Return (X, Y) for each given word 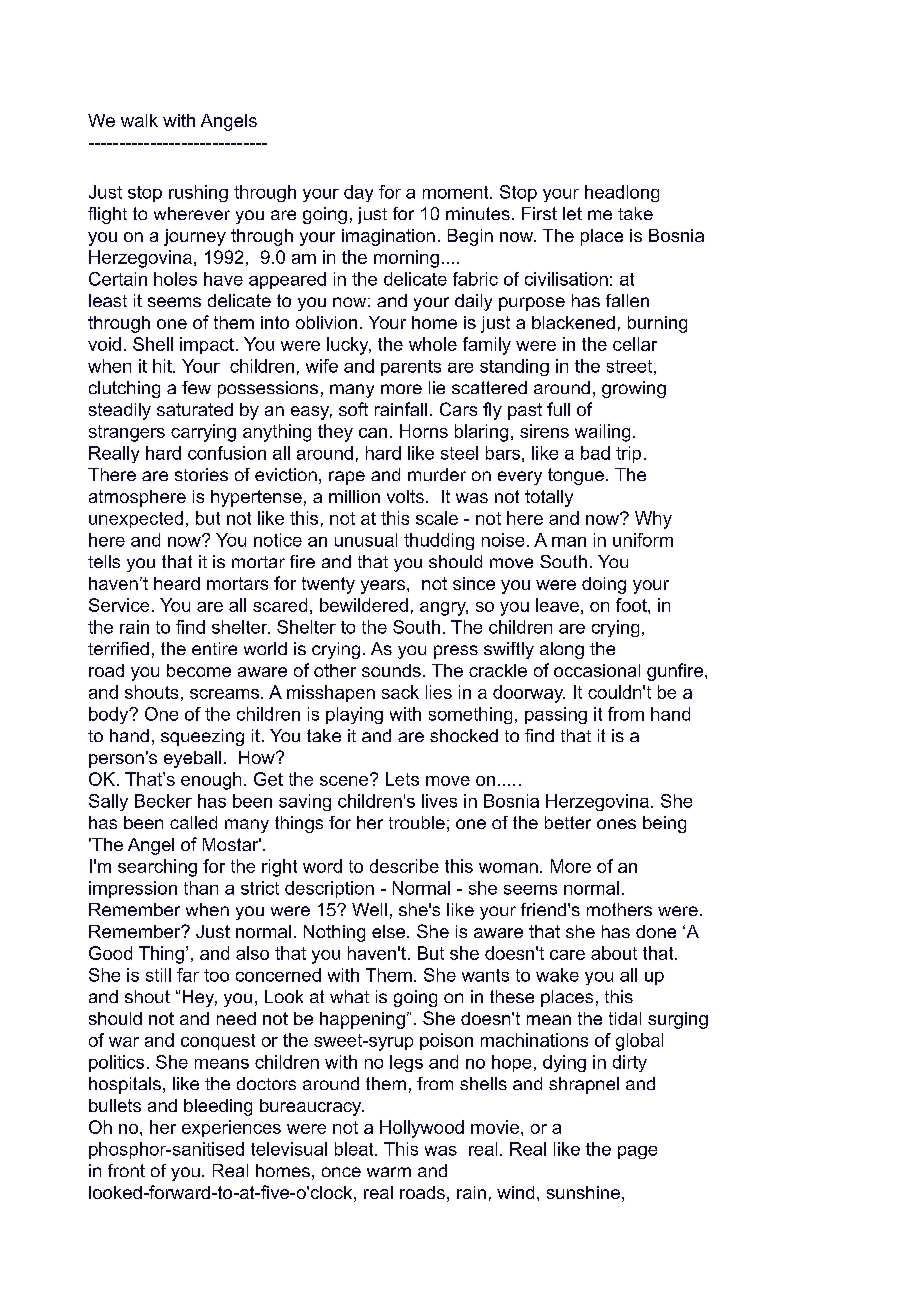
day (358, 193)
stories (201, 474)
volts (405, 496)
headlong (622, 193)
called (193, 822)
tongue (576, 476)
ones (616, 824)
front (126, 1170)
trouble (417, 822)
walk (139, 120)
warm (389, 1172)
